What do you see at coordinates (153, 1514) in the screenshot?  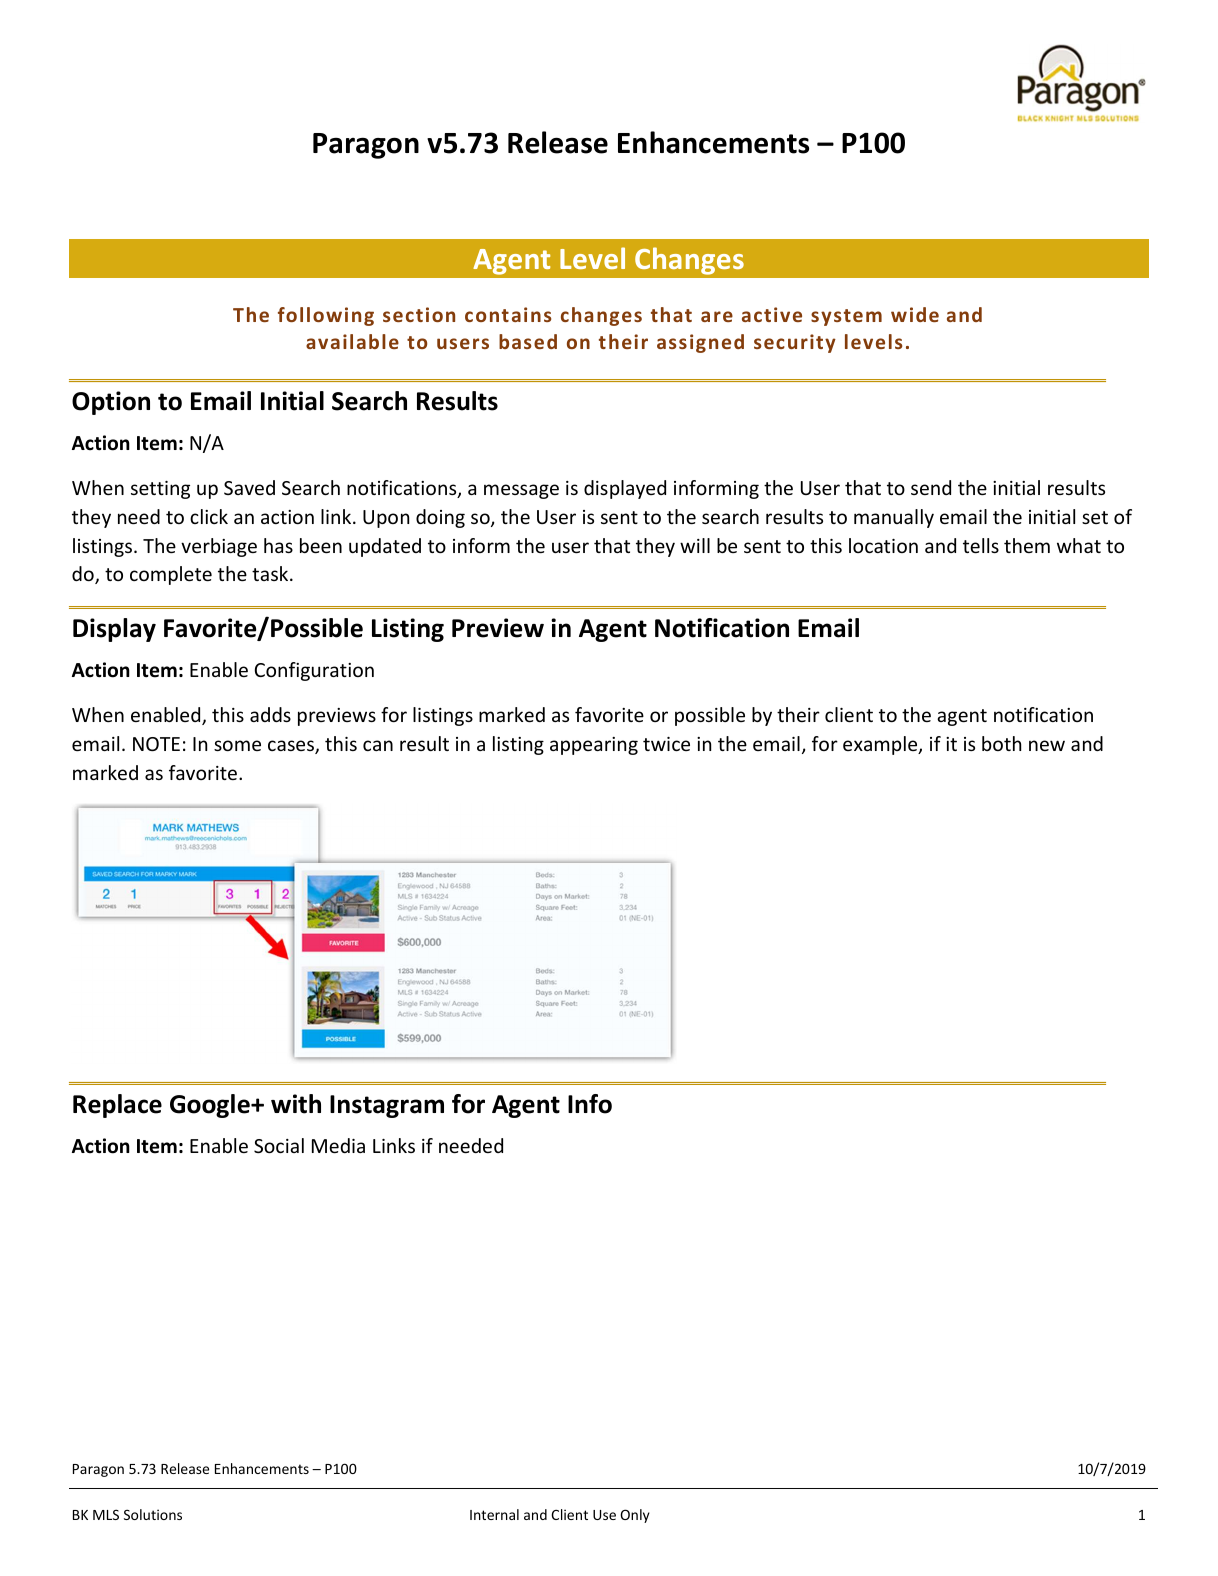 I see `Solutions` at bounding box center [153, 1514].
